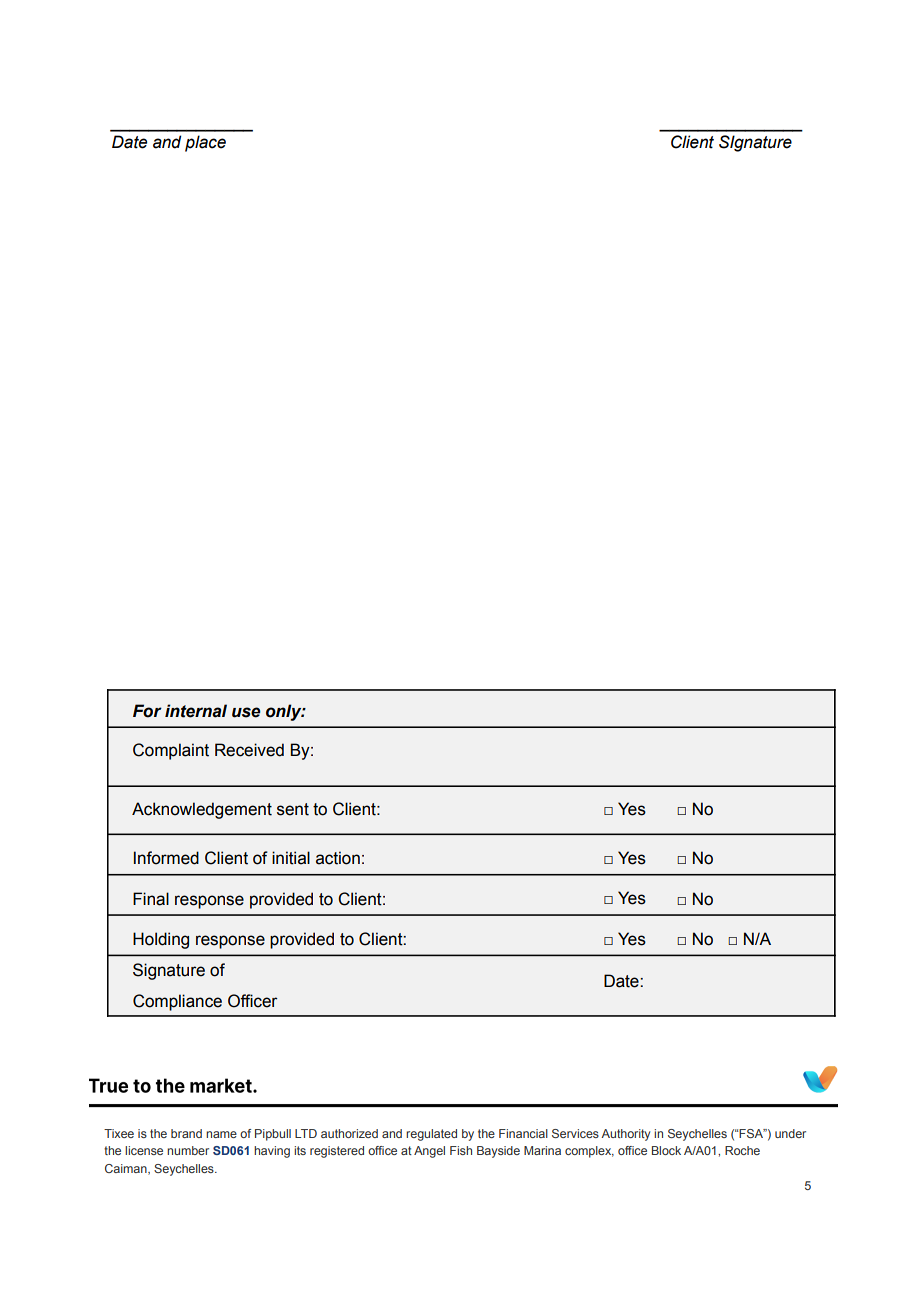 This screenshot has height=1307, width=924. I want to click on initial, so click(291, 858).
